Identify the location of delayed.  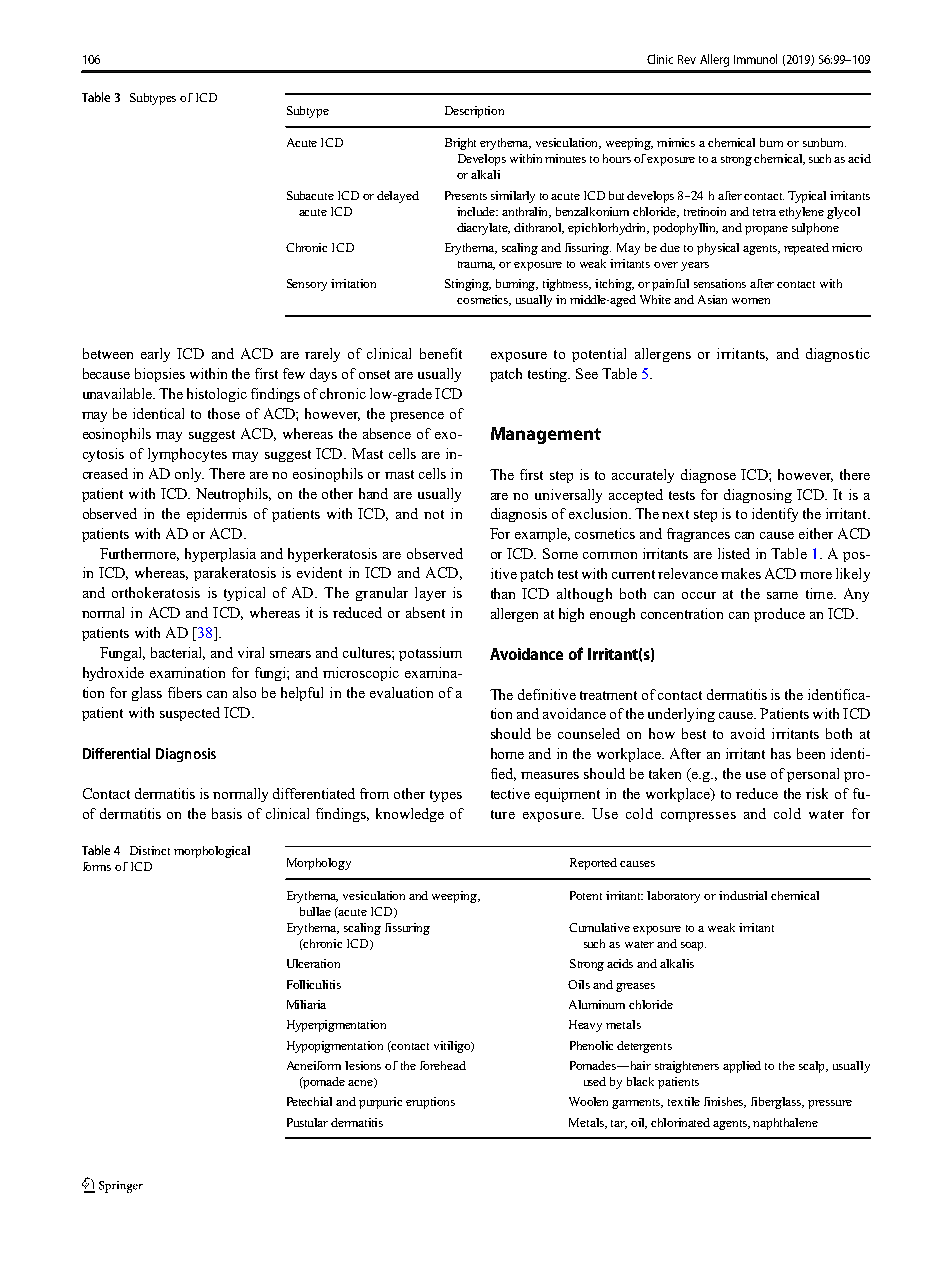
(398, 197).
